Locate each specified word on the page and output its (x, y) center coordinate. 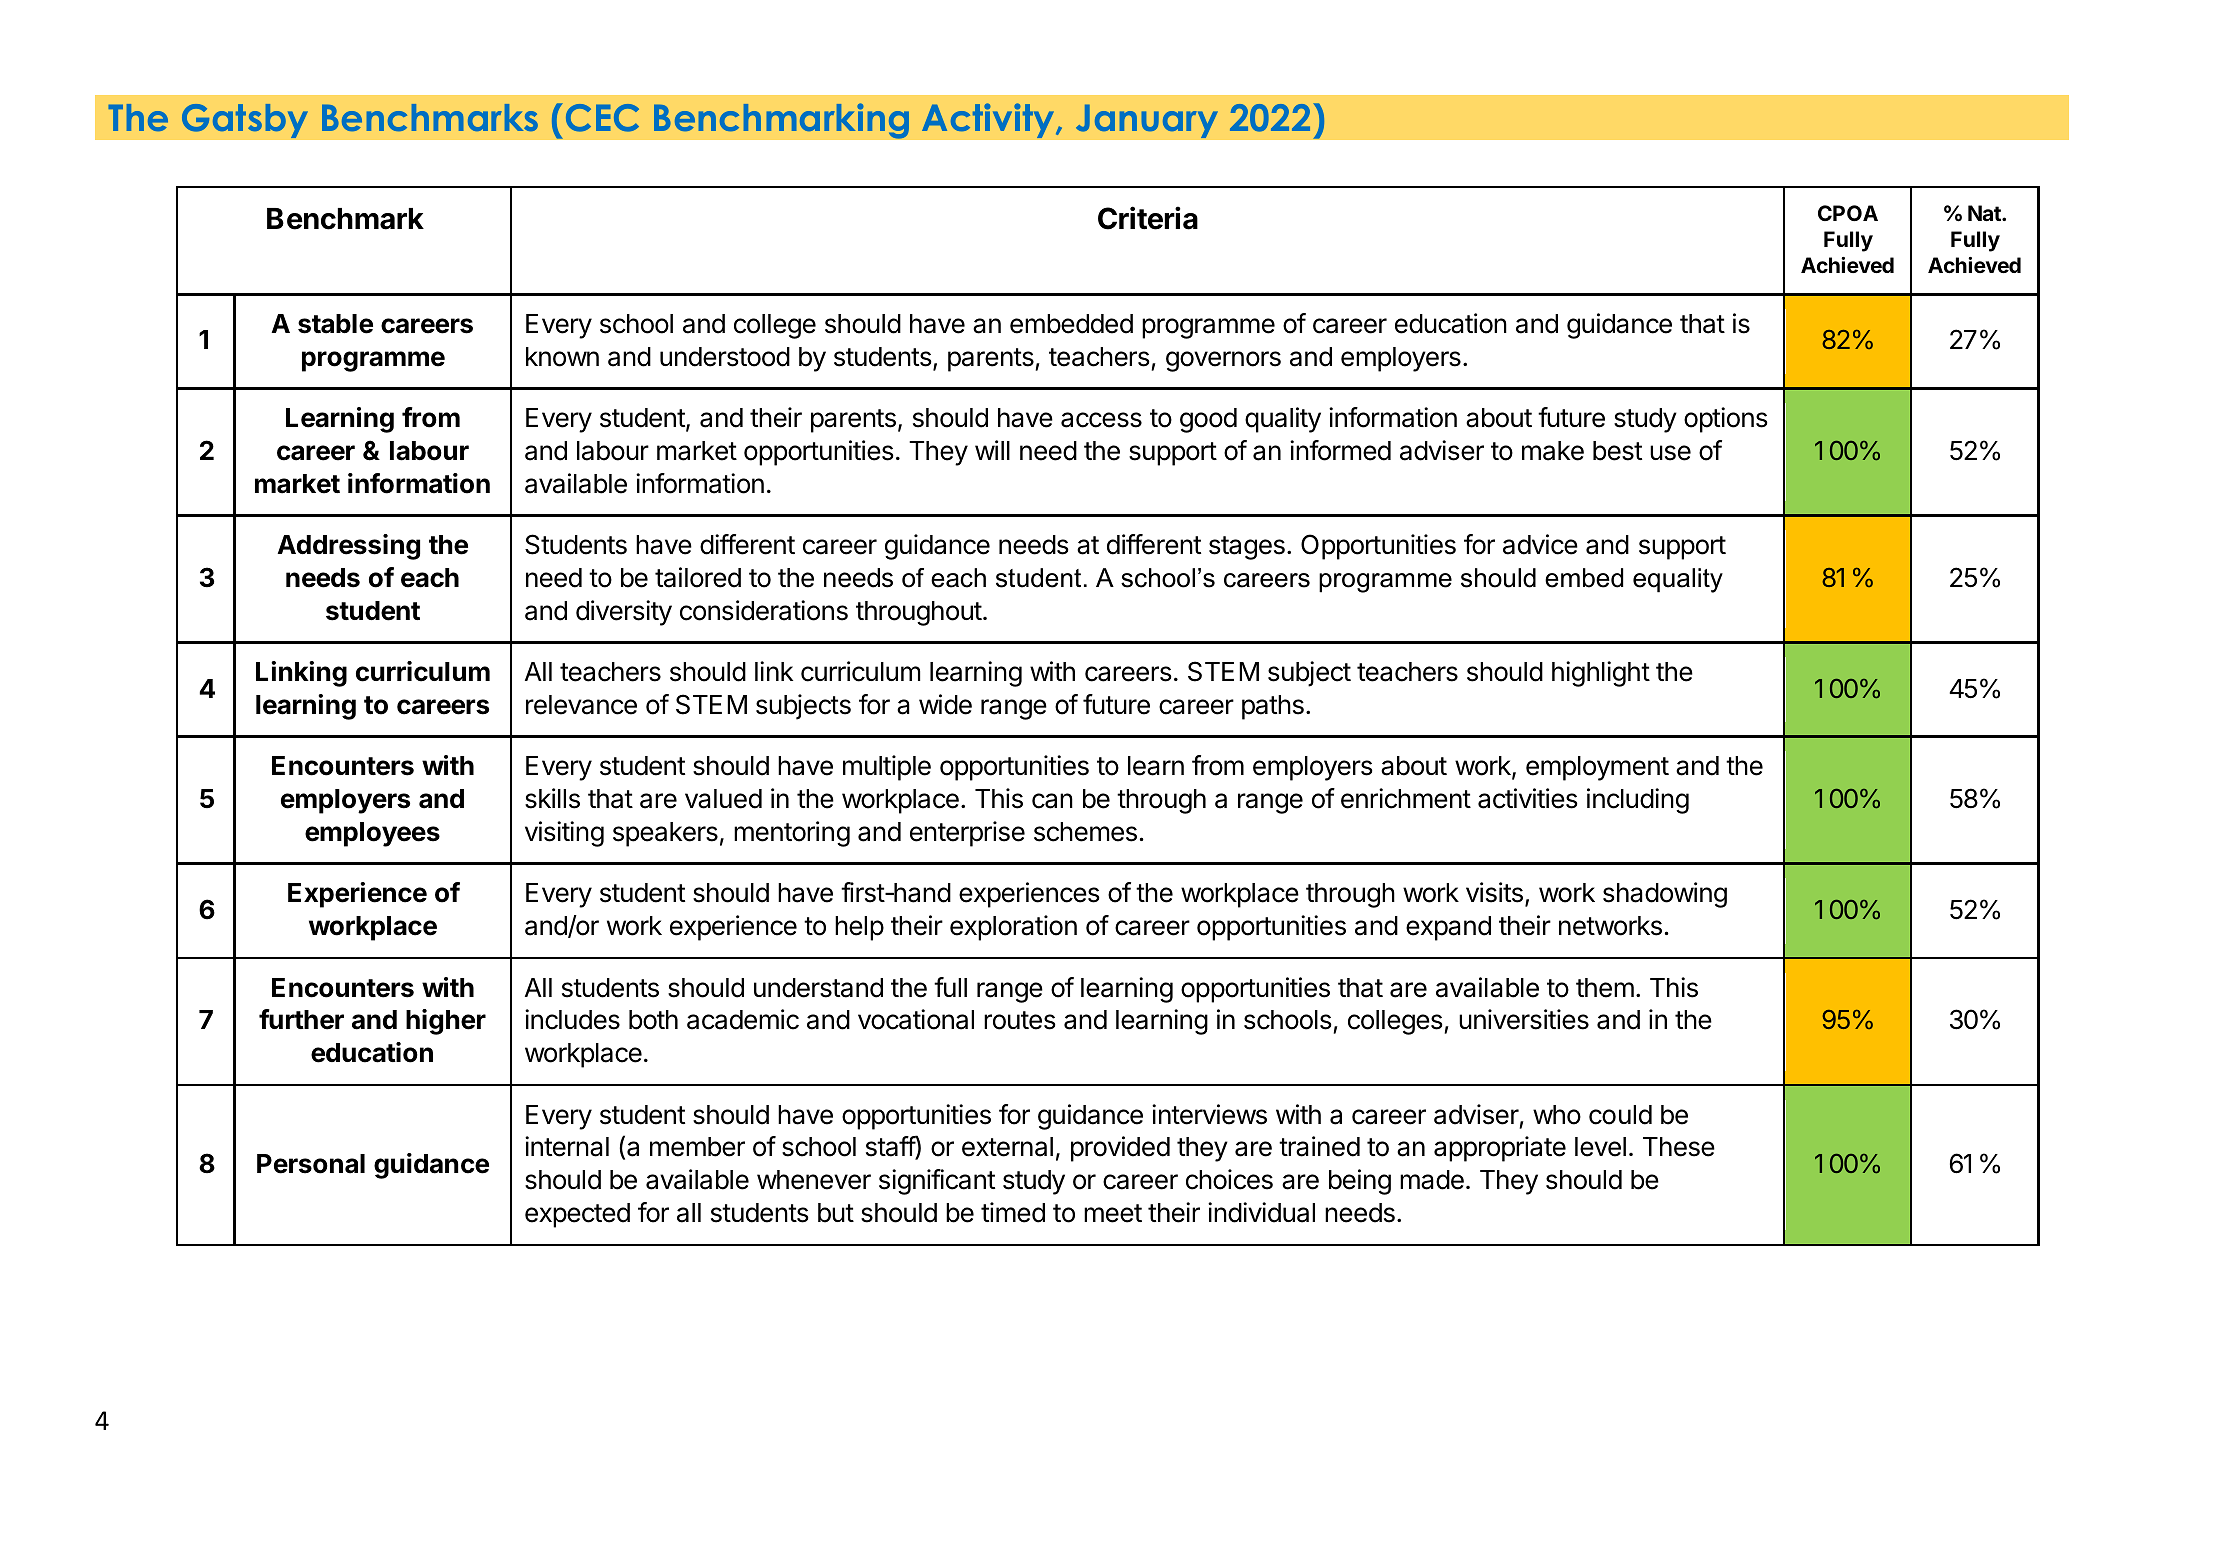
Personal (311, 1164)
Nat (1985, 213)
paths (1273, 707)
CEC (602, 118)
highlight (1601, 674)
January (1147, 121)
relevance (581, 705)
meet (1113, 1213)
